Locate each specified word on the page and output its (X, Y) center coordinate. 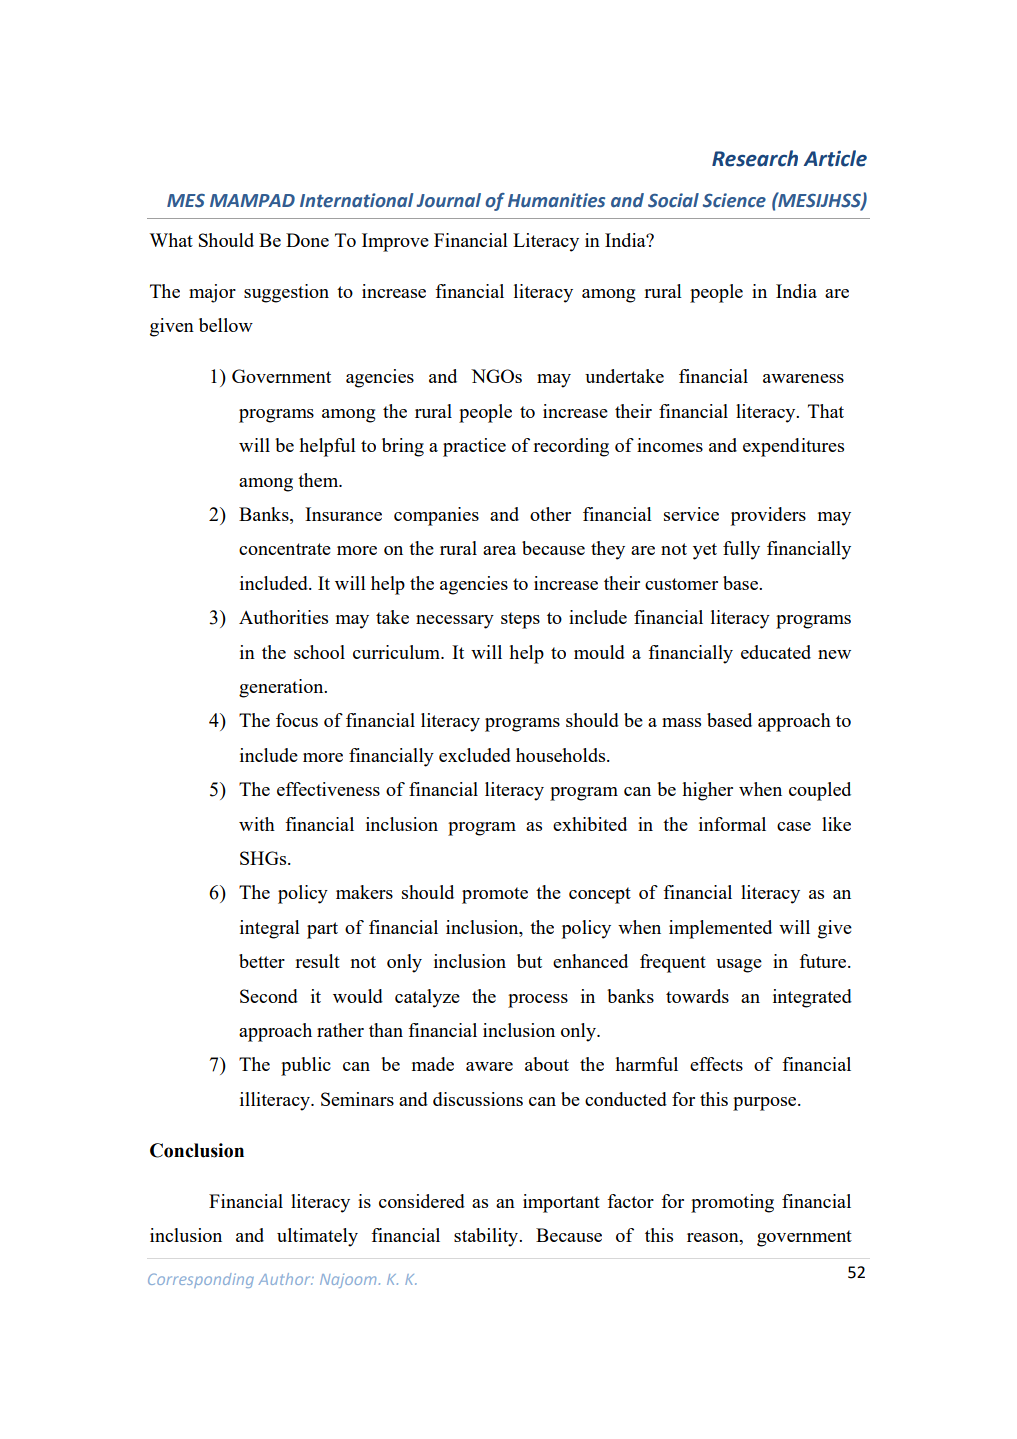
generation (282, 688)
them (319, 480)
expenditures (793, 447)
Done (307, 240)
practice (474, 447)
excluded (475, 755)
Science (734, 200)
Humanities (556, 200)
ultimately (317, 1237)
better (262, 961)
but (529, 961)
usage (739, 966)
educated (776, 652)
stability (487, 1237)
